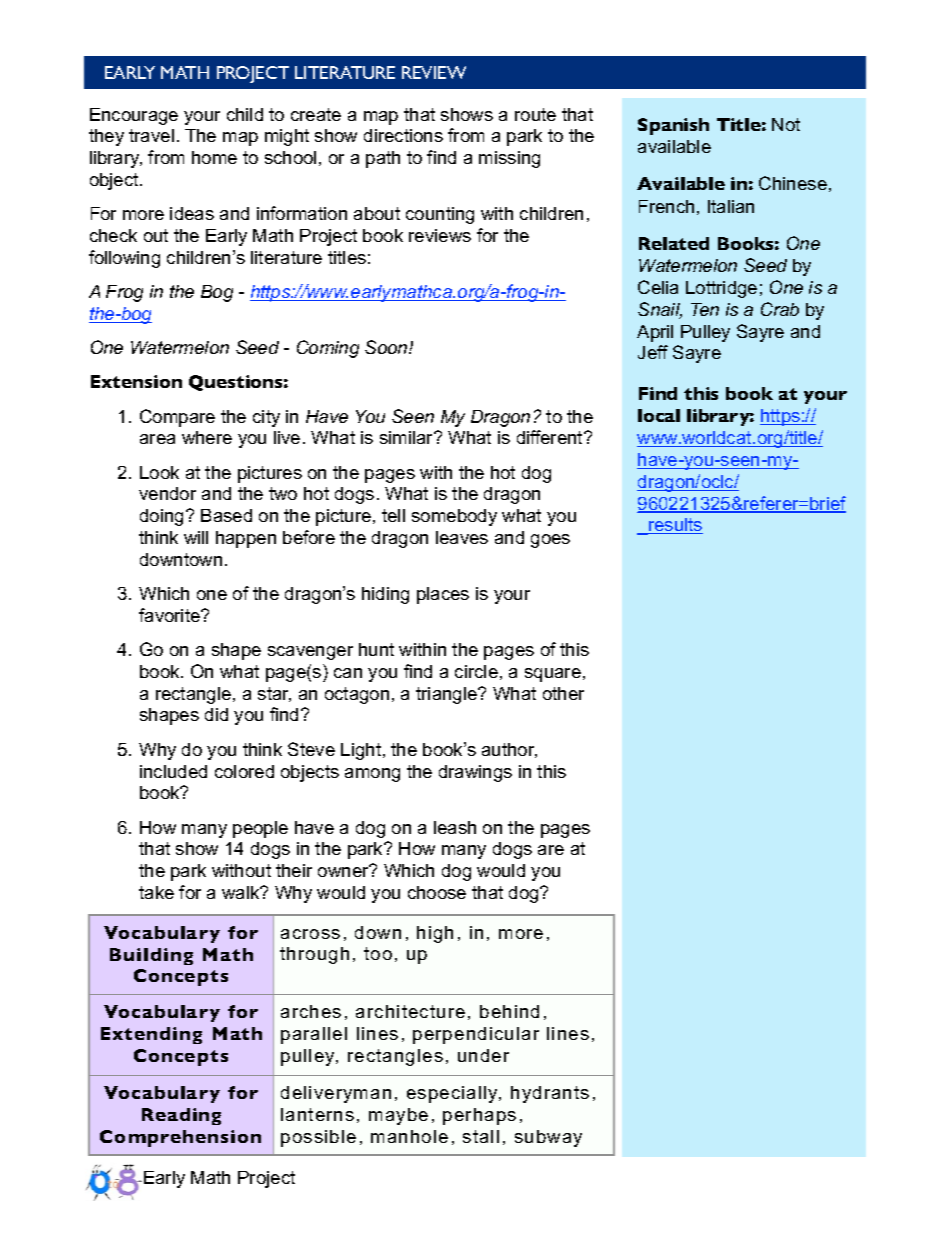 The width and height of the page is (952, 1233). What do you see at coordinates (673, 126) in the page?
I see `Spanish` at bounding box center [673, 126].
